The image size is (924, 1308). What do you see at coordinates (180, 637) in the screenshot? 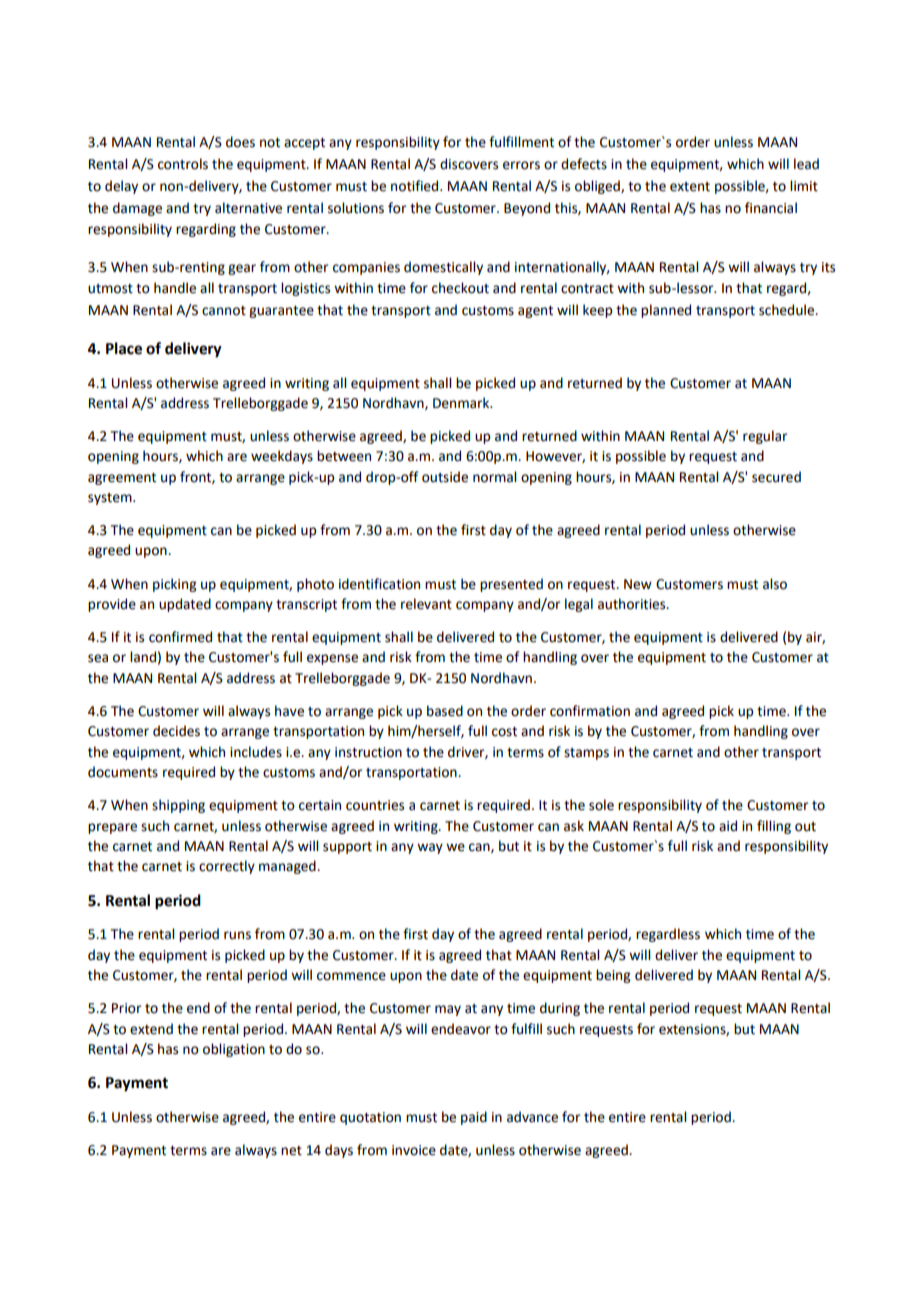
I see `confirmed` at bounding box center [180, 637].
